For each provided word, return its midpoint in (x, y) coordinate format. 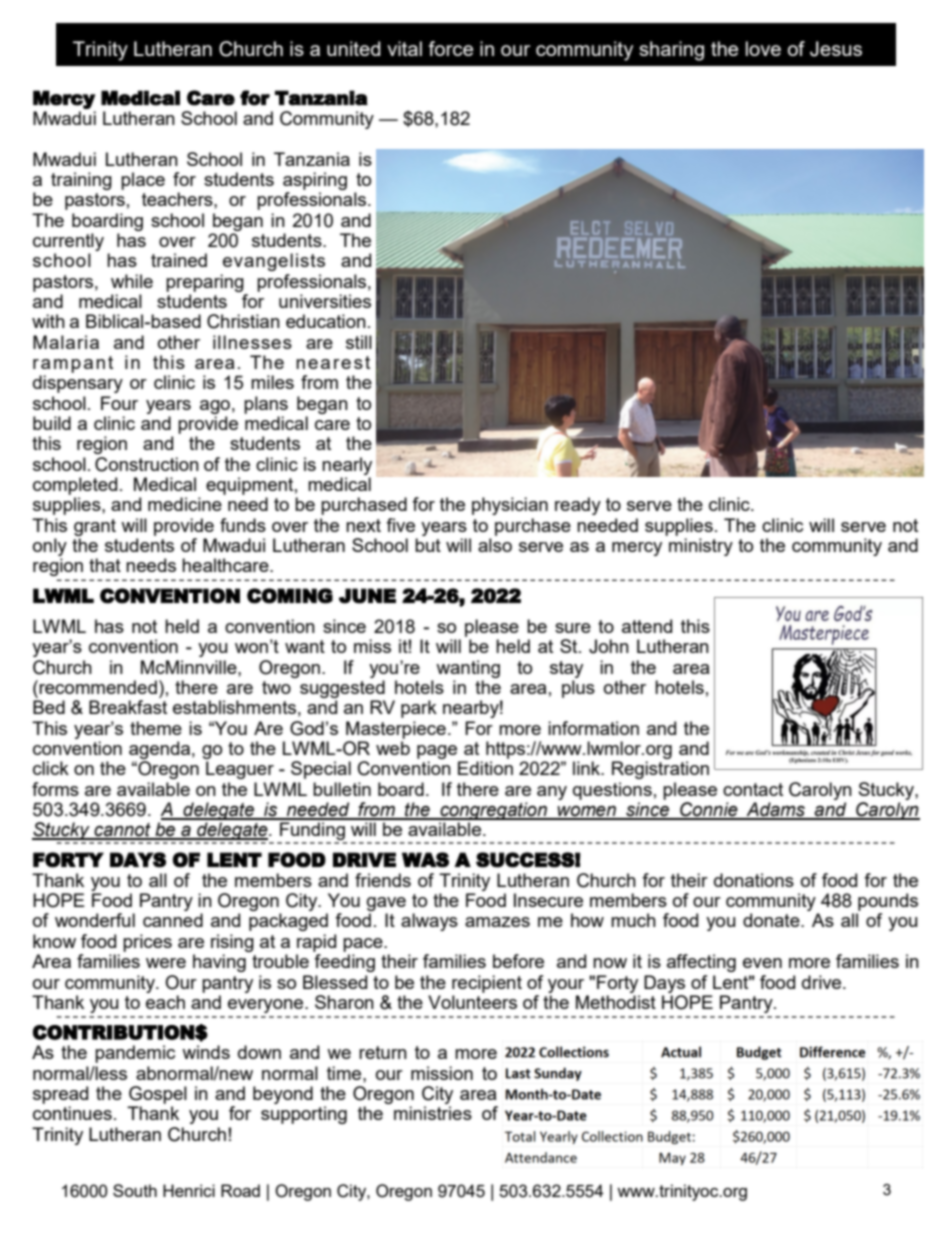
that (105, 565)
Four (119, 403)
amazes (497, 922)
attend (647, 626)
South (135, 1190)
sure (573, 628)
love (763, 48)
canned (173, 920)
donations (754, 880)
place (143, 181)
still (359, 342)
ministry (701, 547)
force (451, 48)
